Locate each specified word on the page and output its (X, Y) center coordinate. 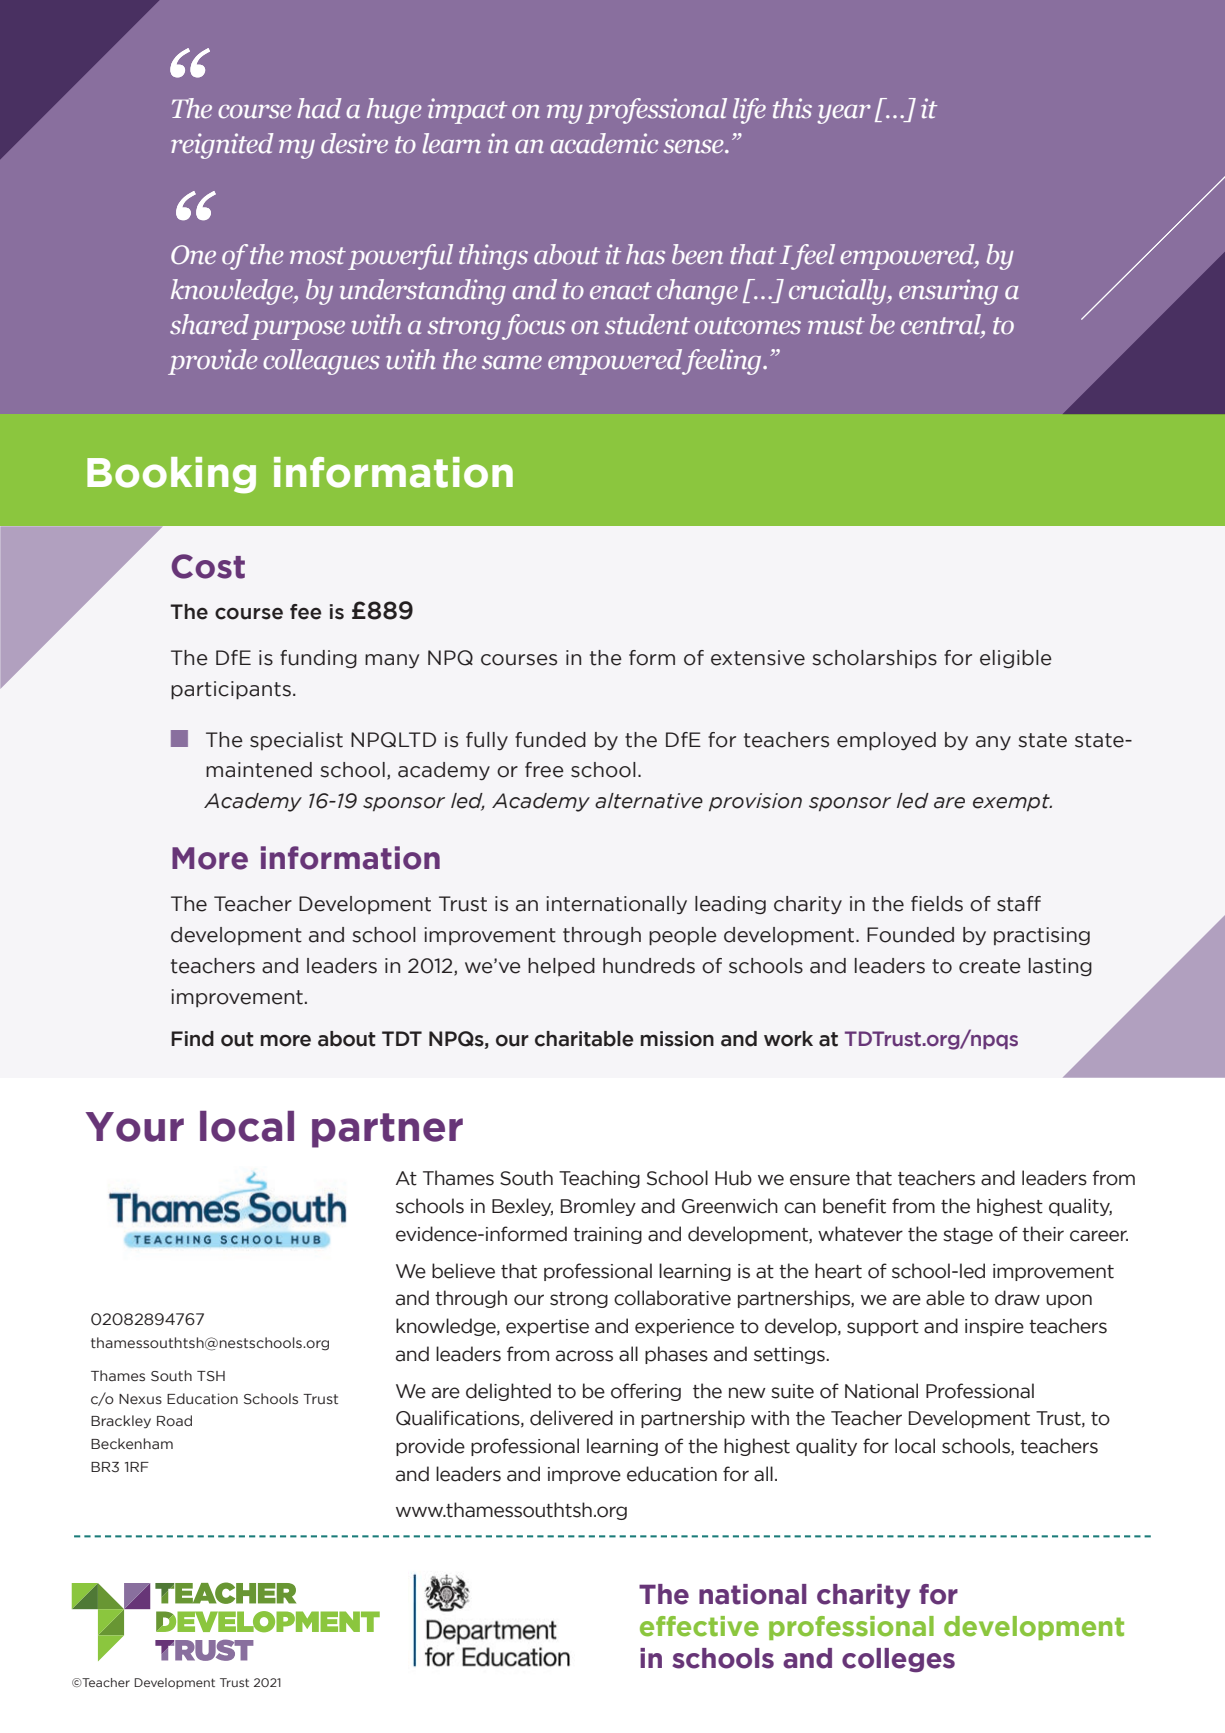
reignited (222, 146)
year (844, 114)
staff (1019, 904)
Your (135, 1127)
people (683, 936)
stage (968, 1236)
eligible (1016, 659)
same (512, 363)
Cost (208, 566)
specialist (296, 741)
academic (604, 143)
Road (174, 1420)
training (607, 1235)
